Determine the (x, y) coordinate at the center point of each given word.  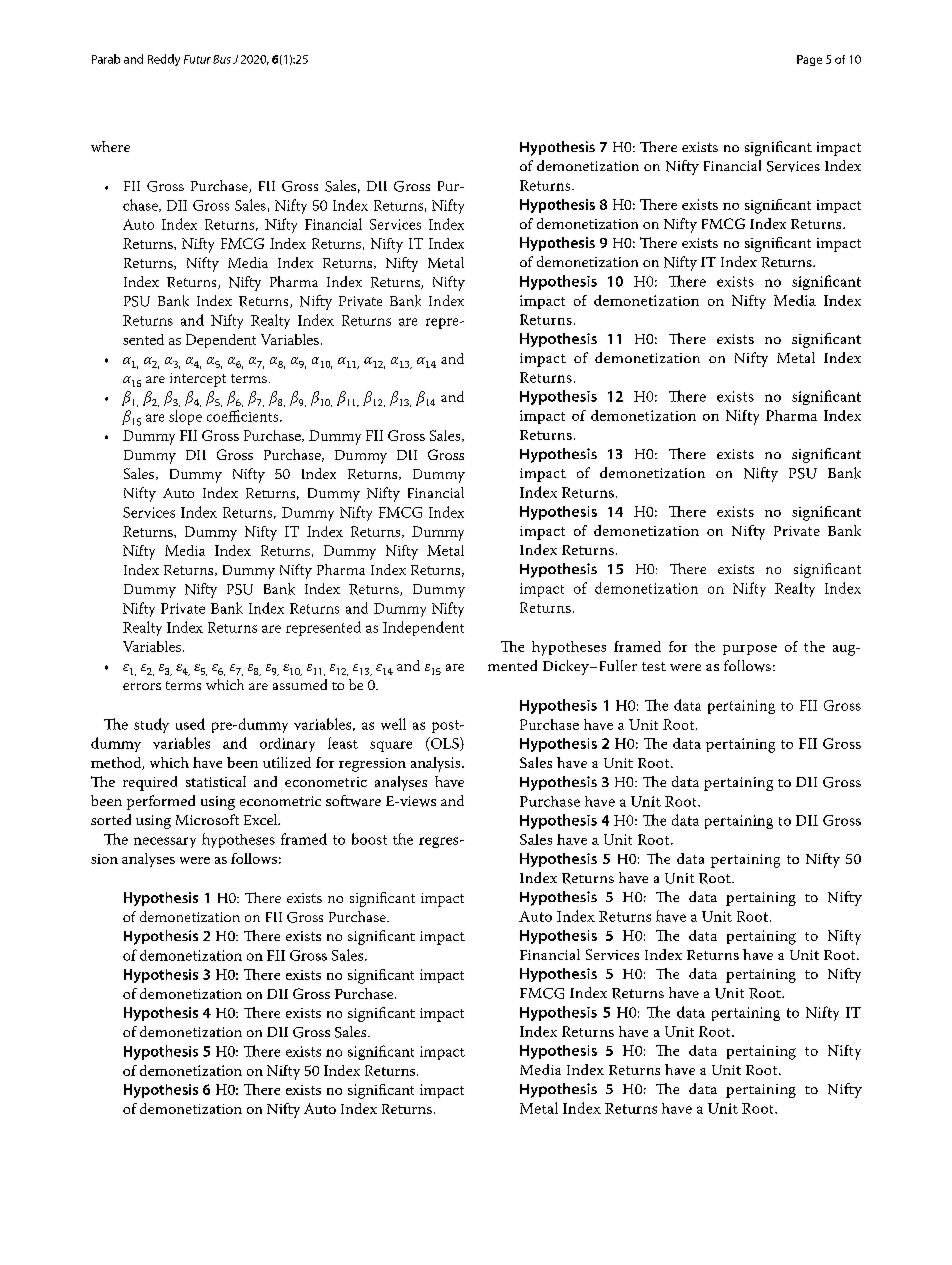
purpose (750, 650)
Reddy (164, 60)
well (393, 724)
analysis (437, 764)
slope (185, 417)
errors (142, 686)
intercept (198, 380)
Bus (222, 59)
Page (809, 60)
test (654, 666)
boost (369, 839)
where (110, 146)
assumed (300, 684)
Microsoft (207, 819)
